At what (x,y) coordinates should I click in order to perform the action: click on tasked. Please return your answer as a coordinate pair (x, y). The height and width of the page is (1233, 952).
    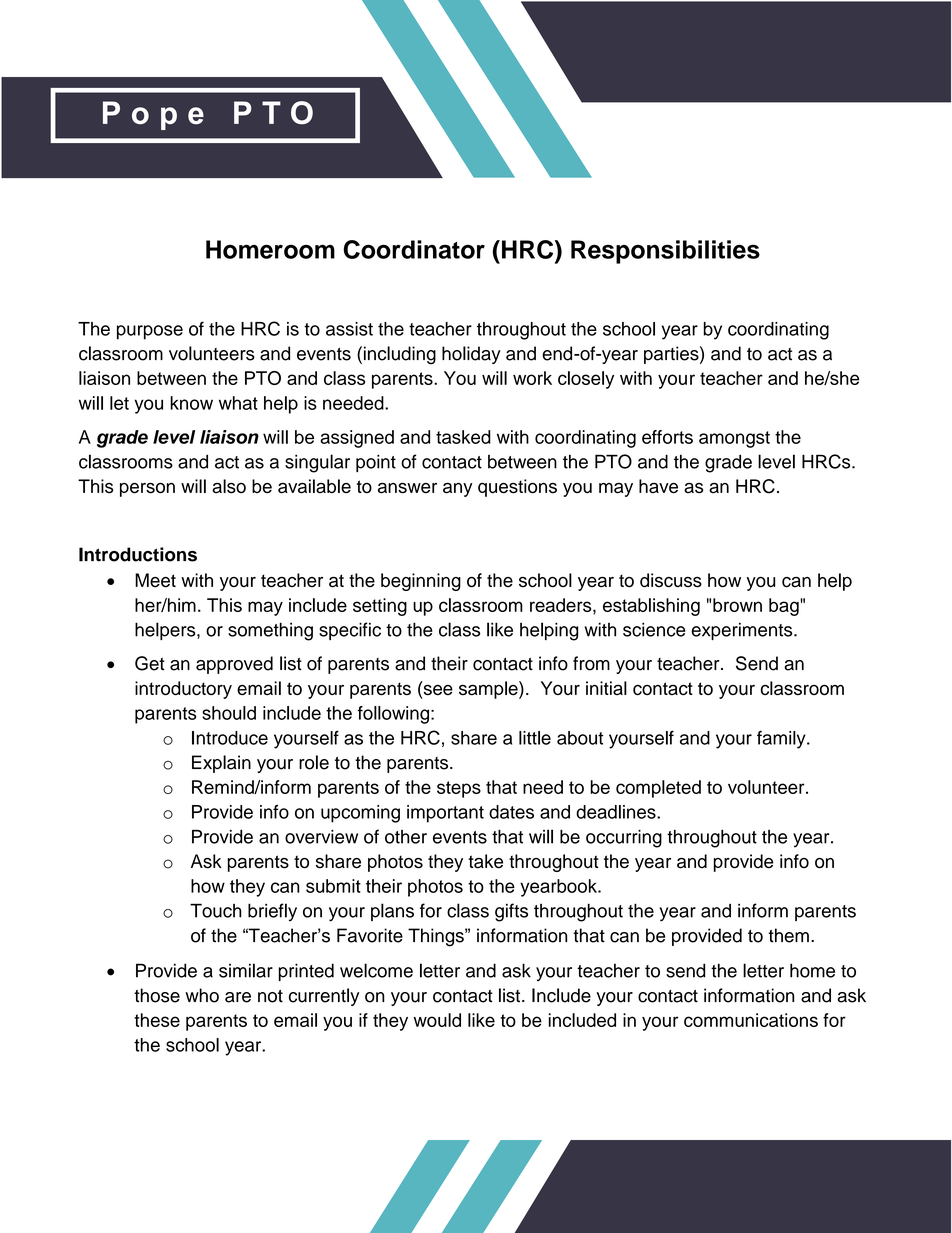
    Looking at the image, I should click on (463, 437).
